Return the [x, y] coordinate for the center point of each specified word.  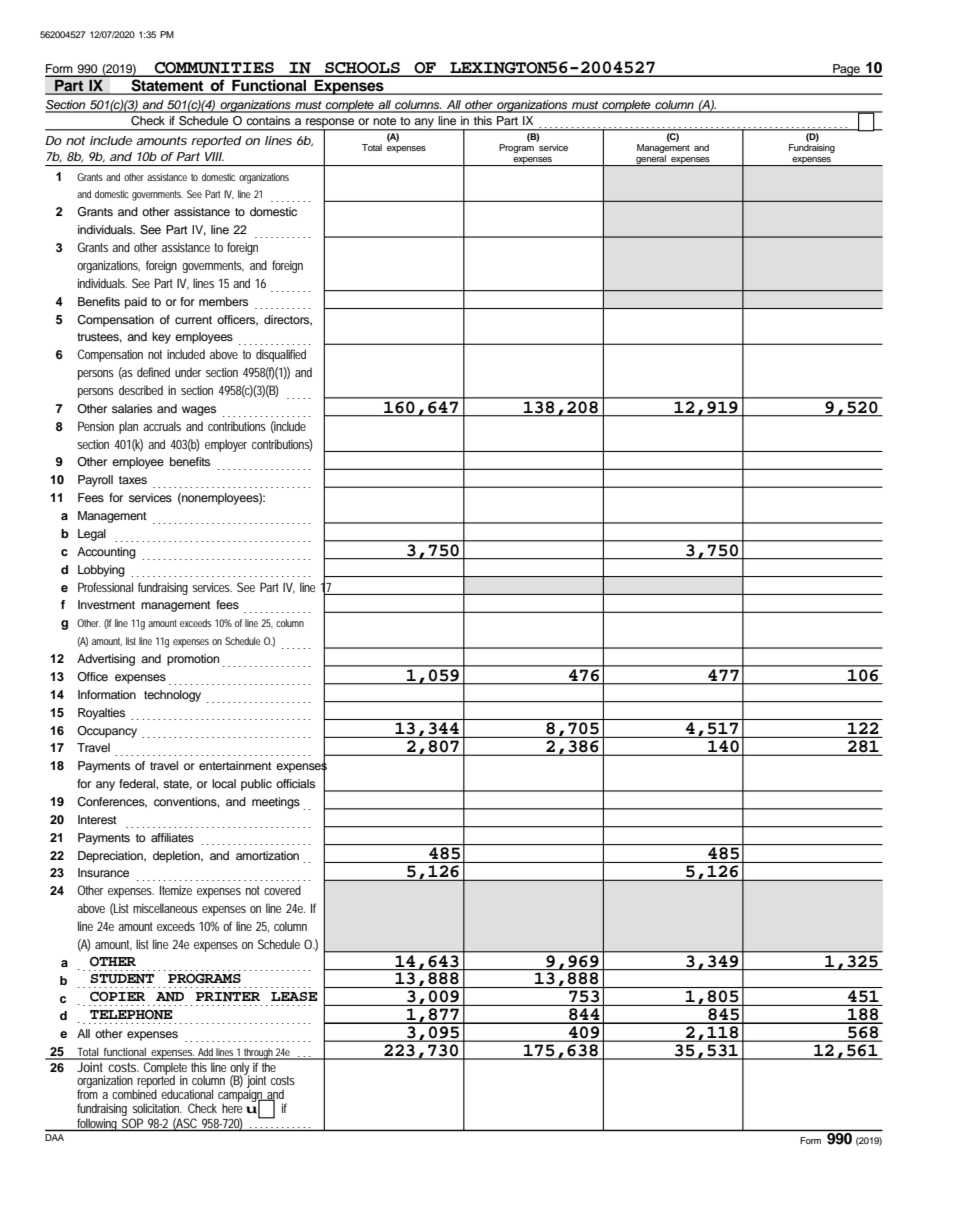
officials [295, 783]
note [384, 121]
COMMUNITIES [214, 69]
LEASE [294, 996]
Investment [106, 604]
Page [846, 70]
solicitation [157, 1108]
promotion [193, 660]
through [259, 1054]
